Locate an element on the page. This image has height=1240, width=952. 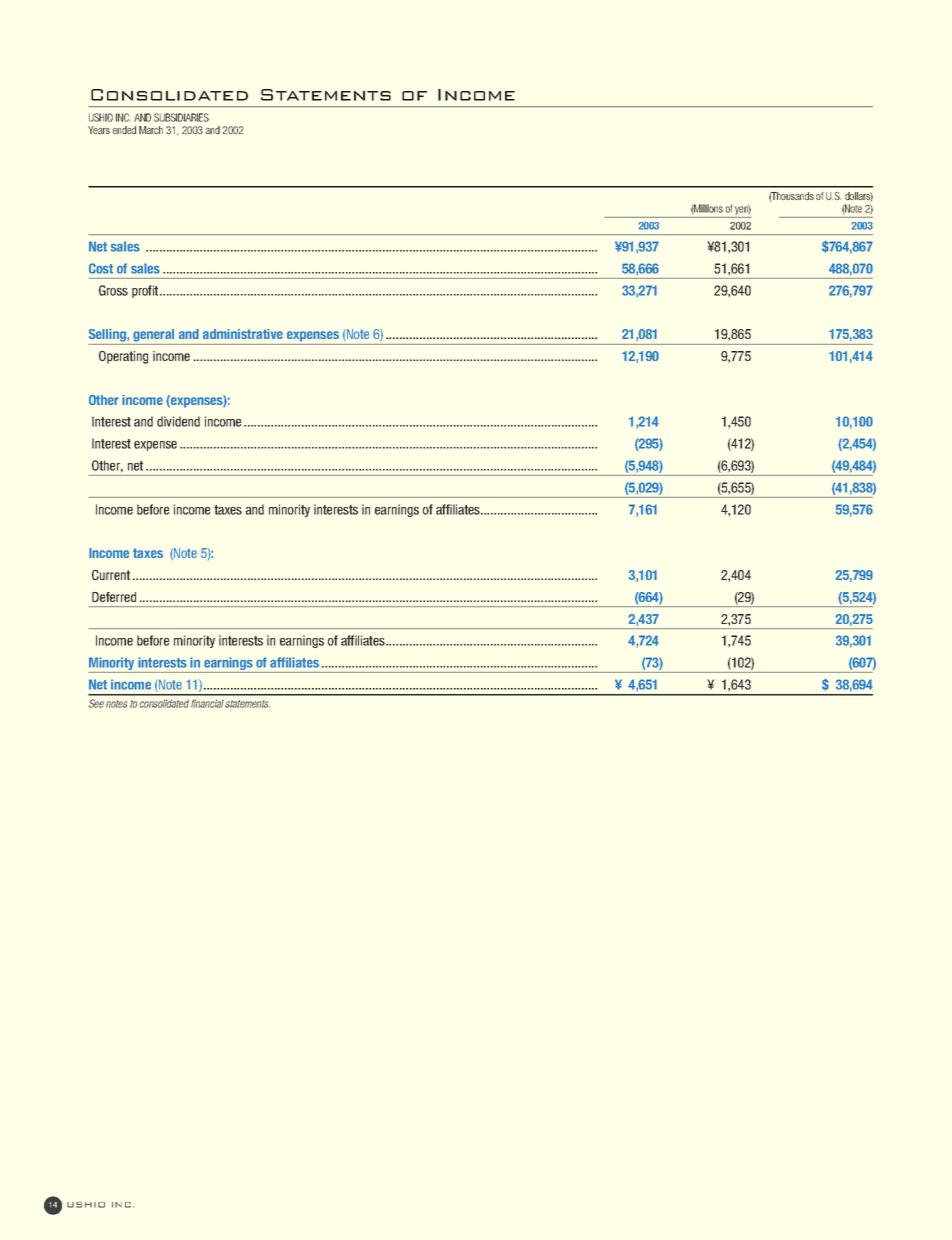
Deferred is located at coordinates (114, 597).
